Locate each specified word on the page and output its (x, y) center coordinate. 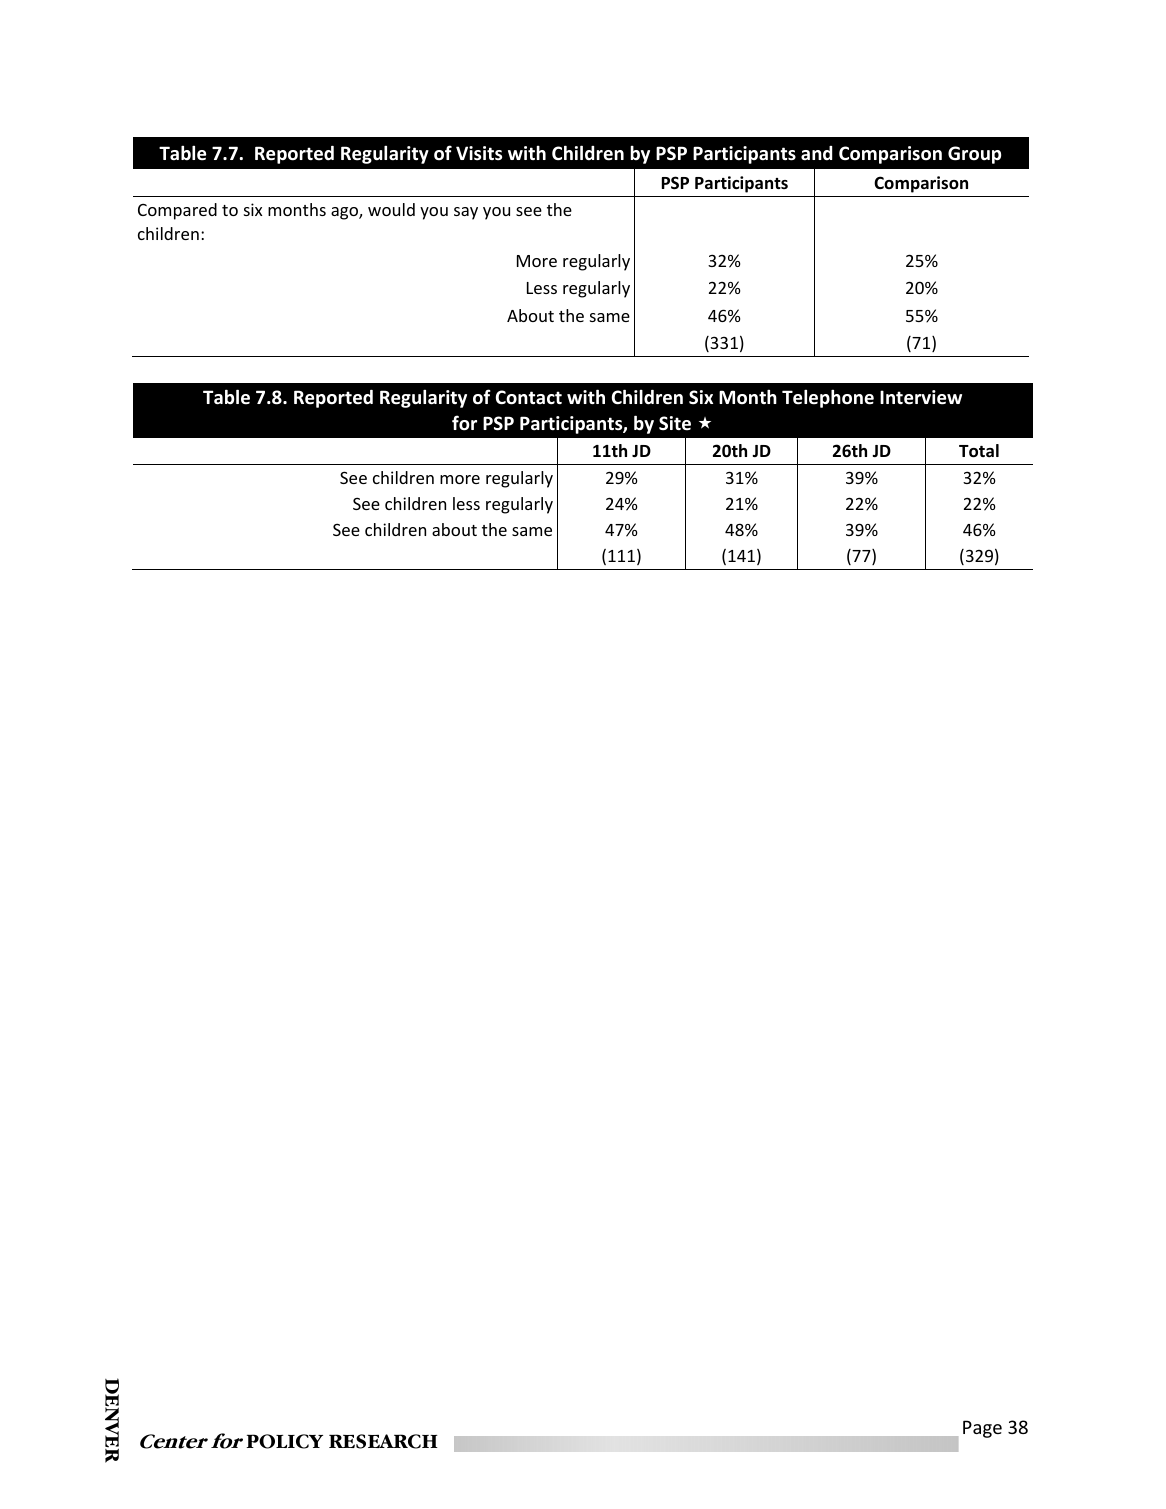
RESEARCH (383, 1441)
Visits (479, 153)
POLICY (284, 1441)
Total (979, 451)
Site (675, 423)
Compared (177, 211)
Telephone (828, 398)
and (816, 153)
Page (982, 1429)
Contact (529, 397)
